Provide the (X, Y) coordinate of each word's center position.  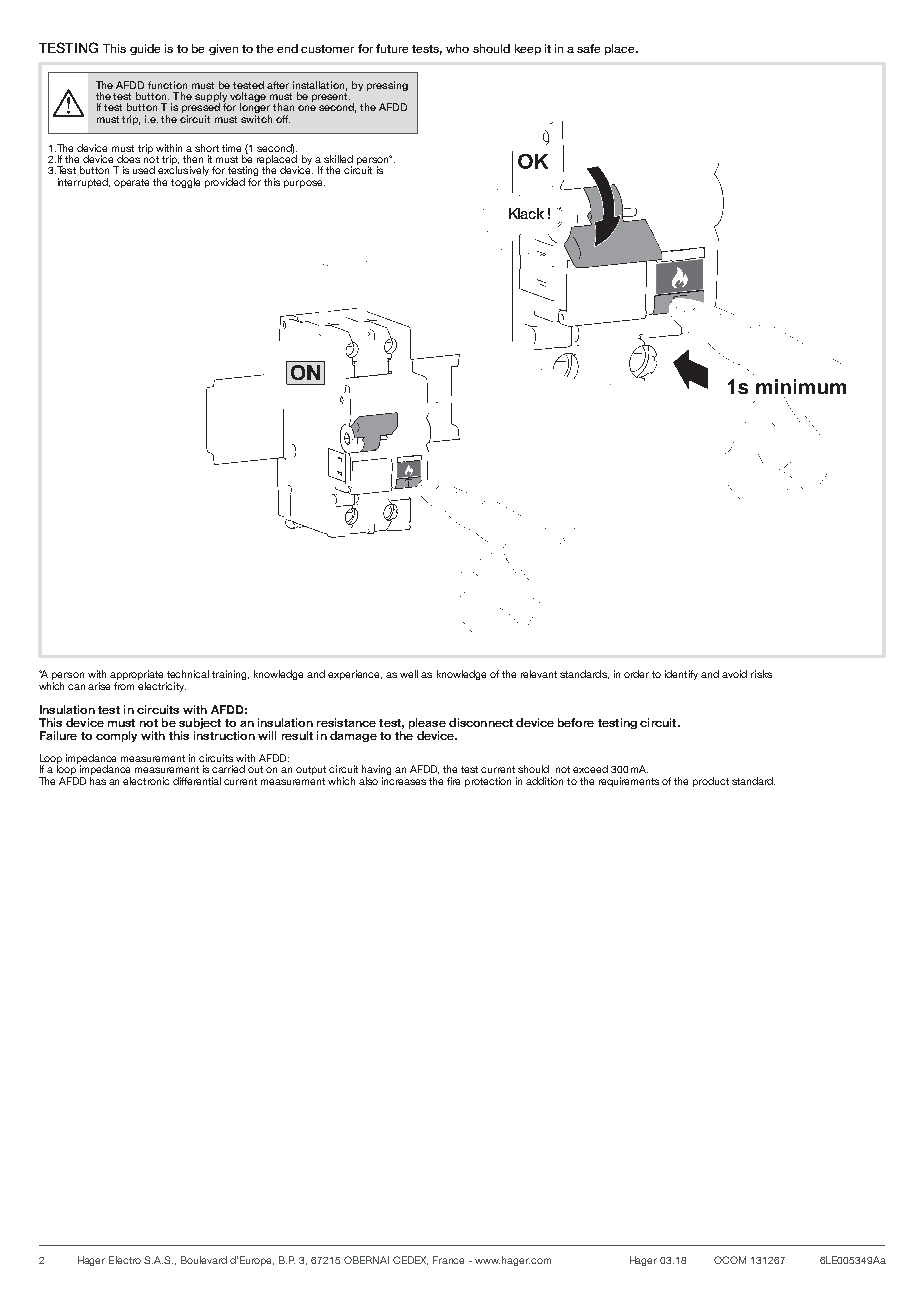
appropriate (136, 676)
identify (681, 675)
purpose (304, 184)
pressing (387, 86)
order (636, 674)
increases (404, 781)
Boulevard (204, 1260)
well (409, 674)
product (711, 782)
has (98, 781)
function (167, 85)
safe (588, 48)
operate (131, 183)
